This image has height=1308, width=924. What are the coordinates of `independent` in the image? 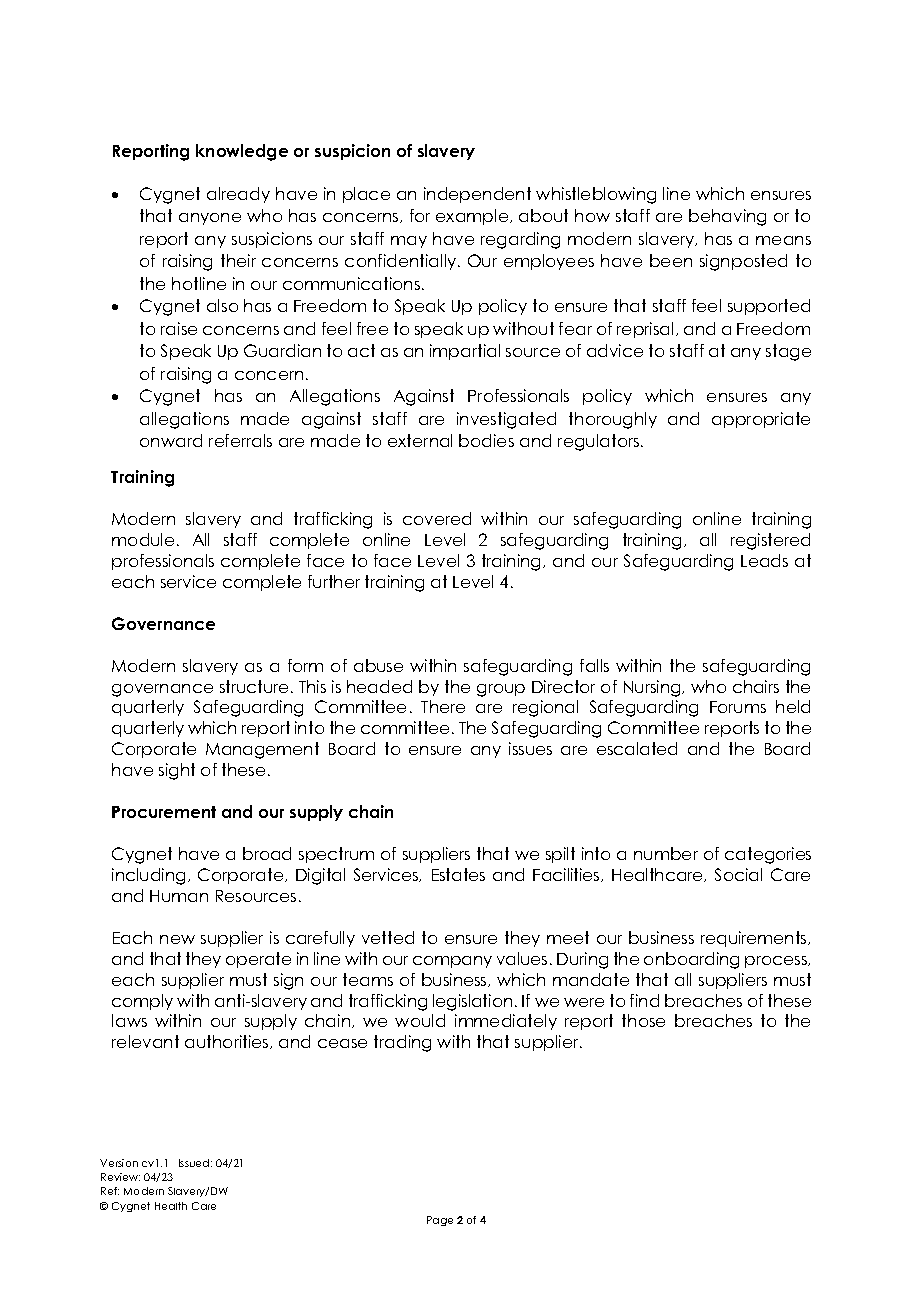 It's located at (477, 195).
